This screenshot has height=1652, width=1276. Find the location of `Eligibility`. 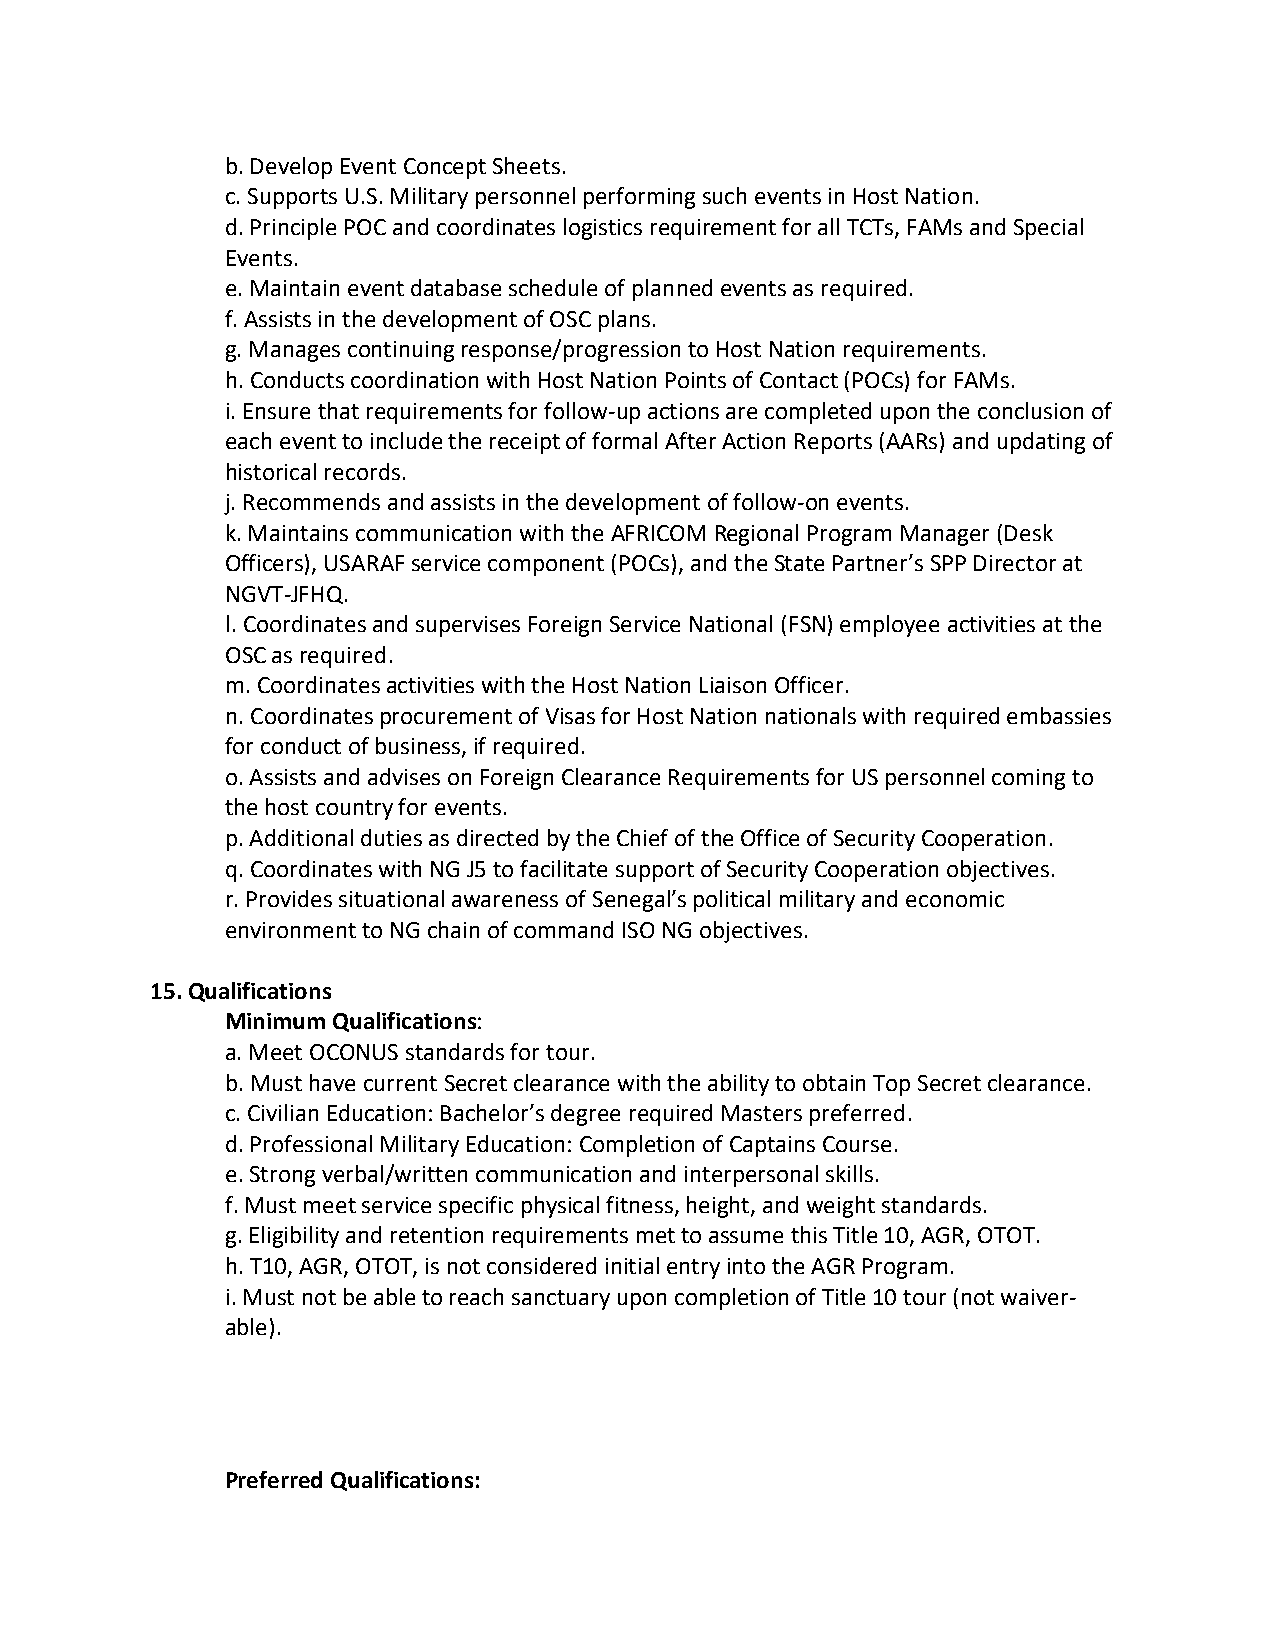

Eligibility is located at coordinates (294, 1237).
